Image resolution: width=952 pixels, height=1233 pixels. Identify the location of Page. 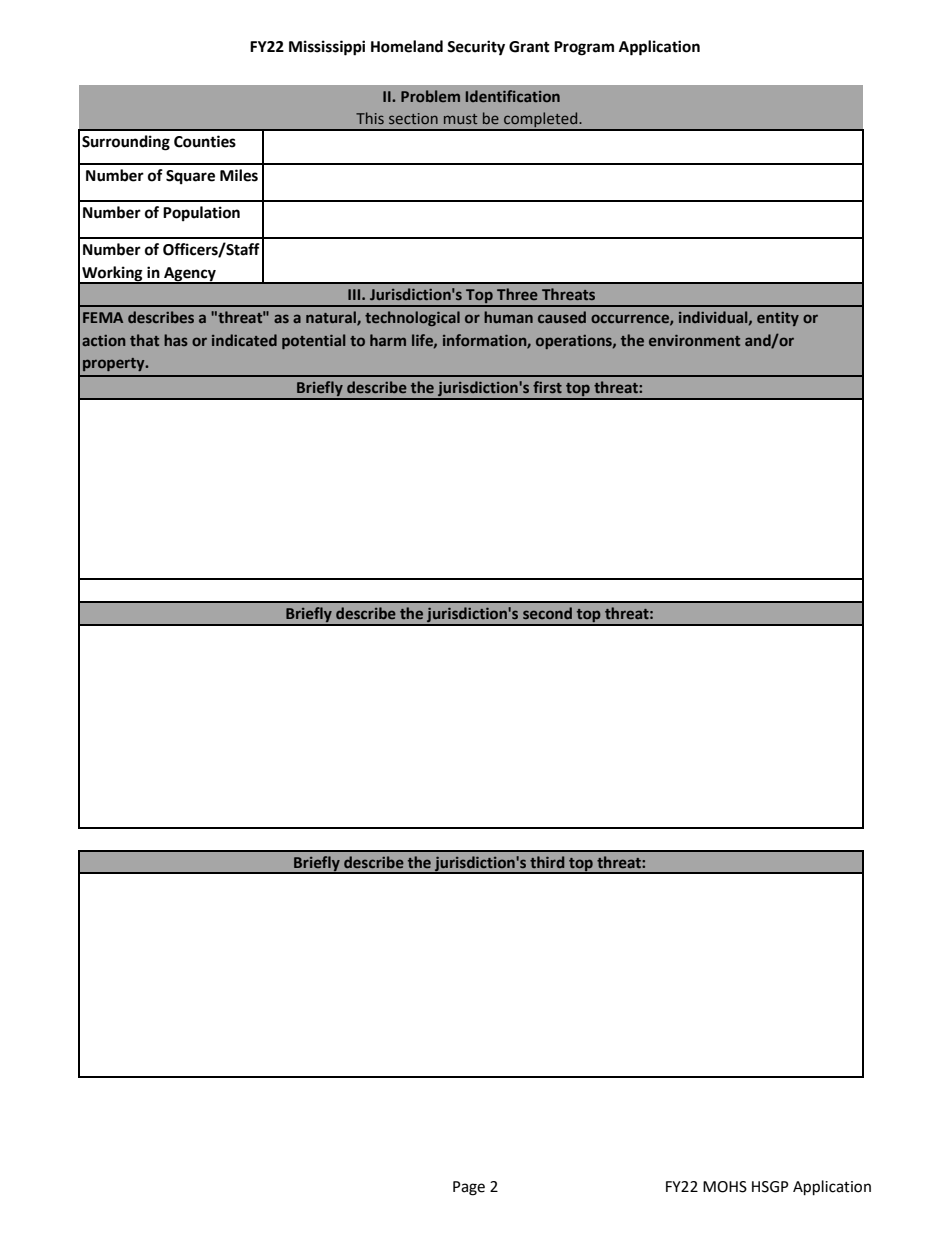
(469, 1188).
